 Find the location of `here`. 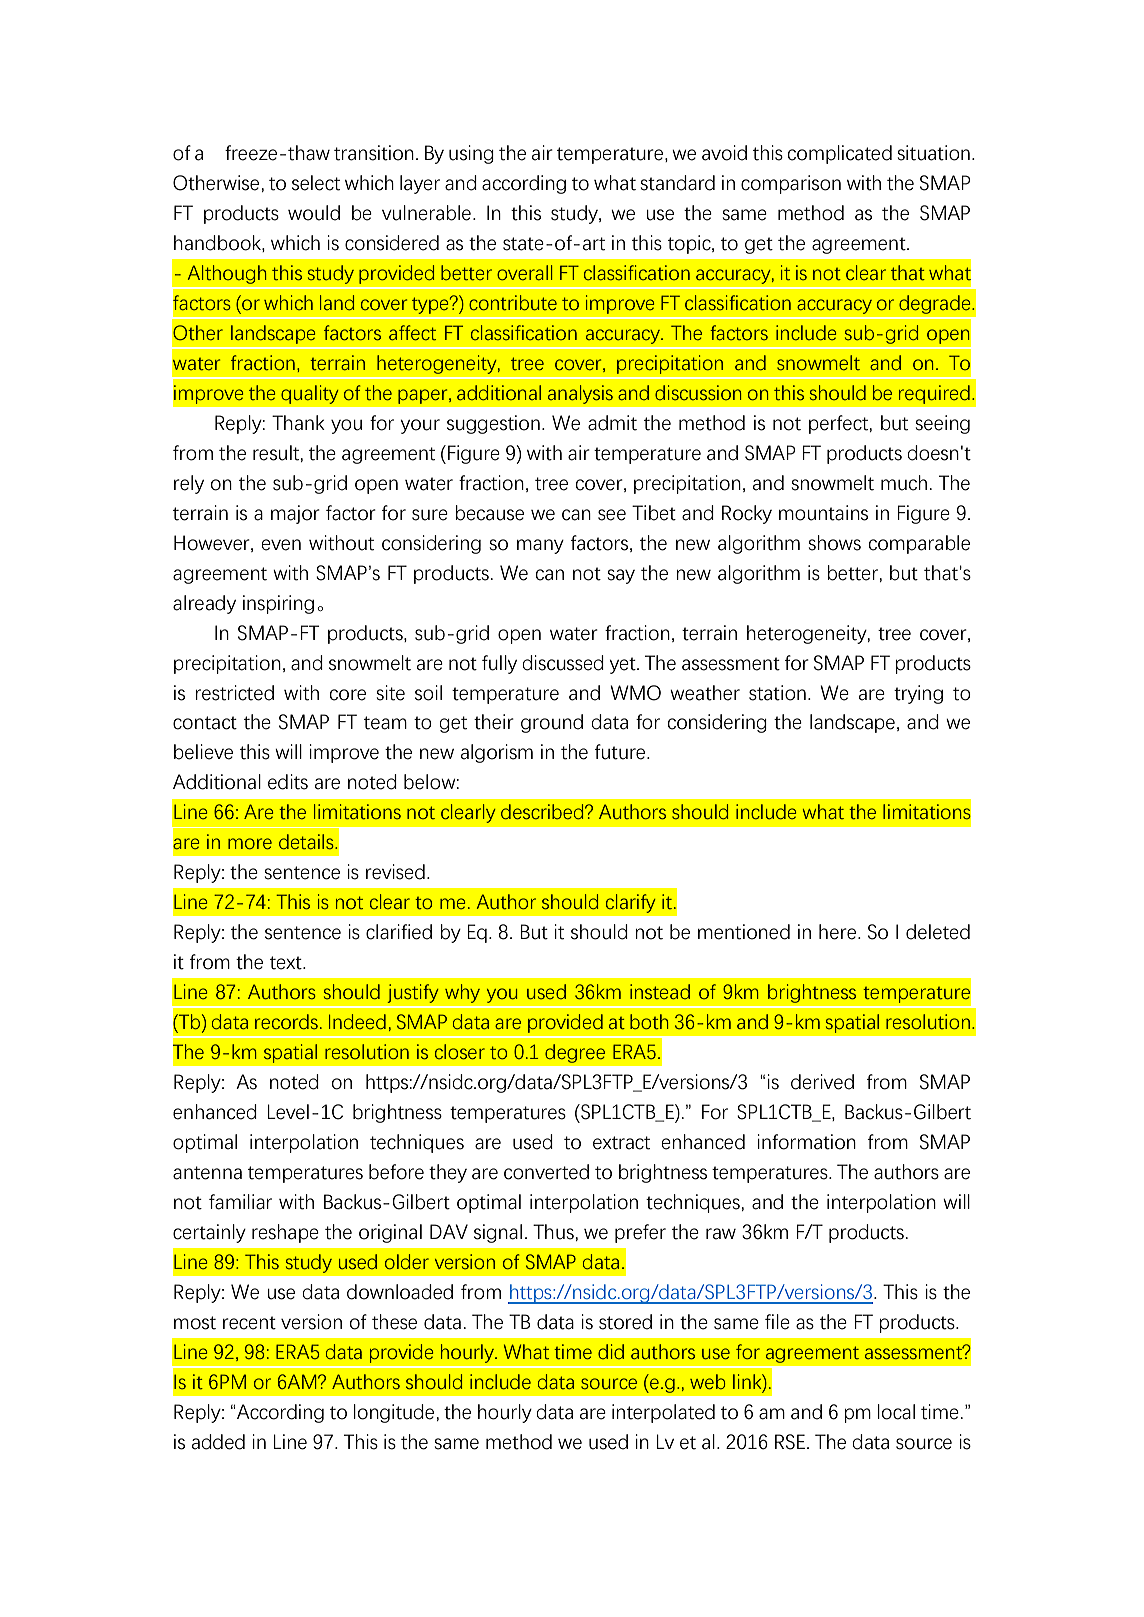

here is located at coordinates (839, 932).
